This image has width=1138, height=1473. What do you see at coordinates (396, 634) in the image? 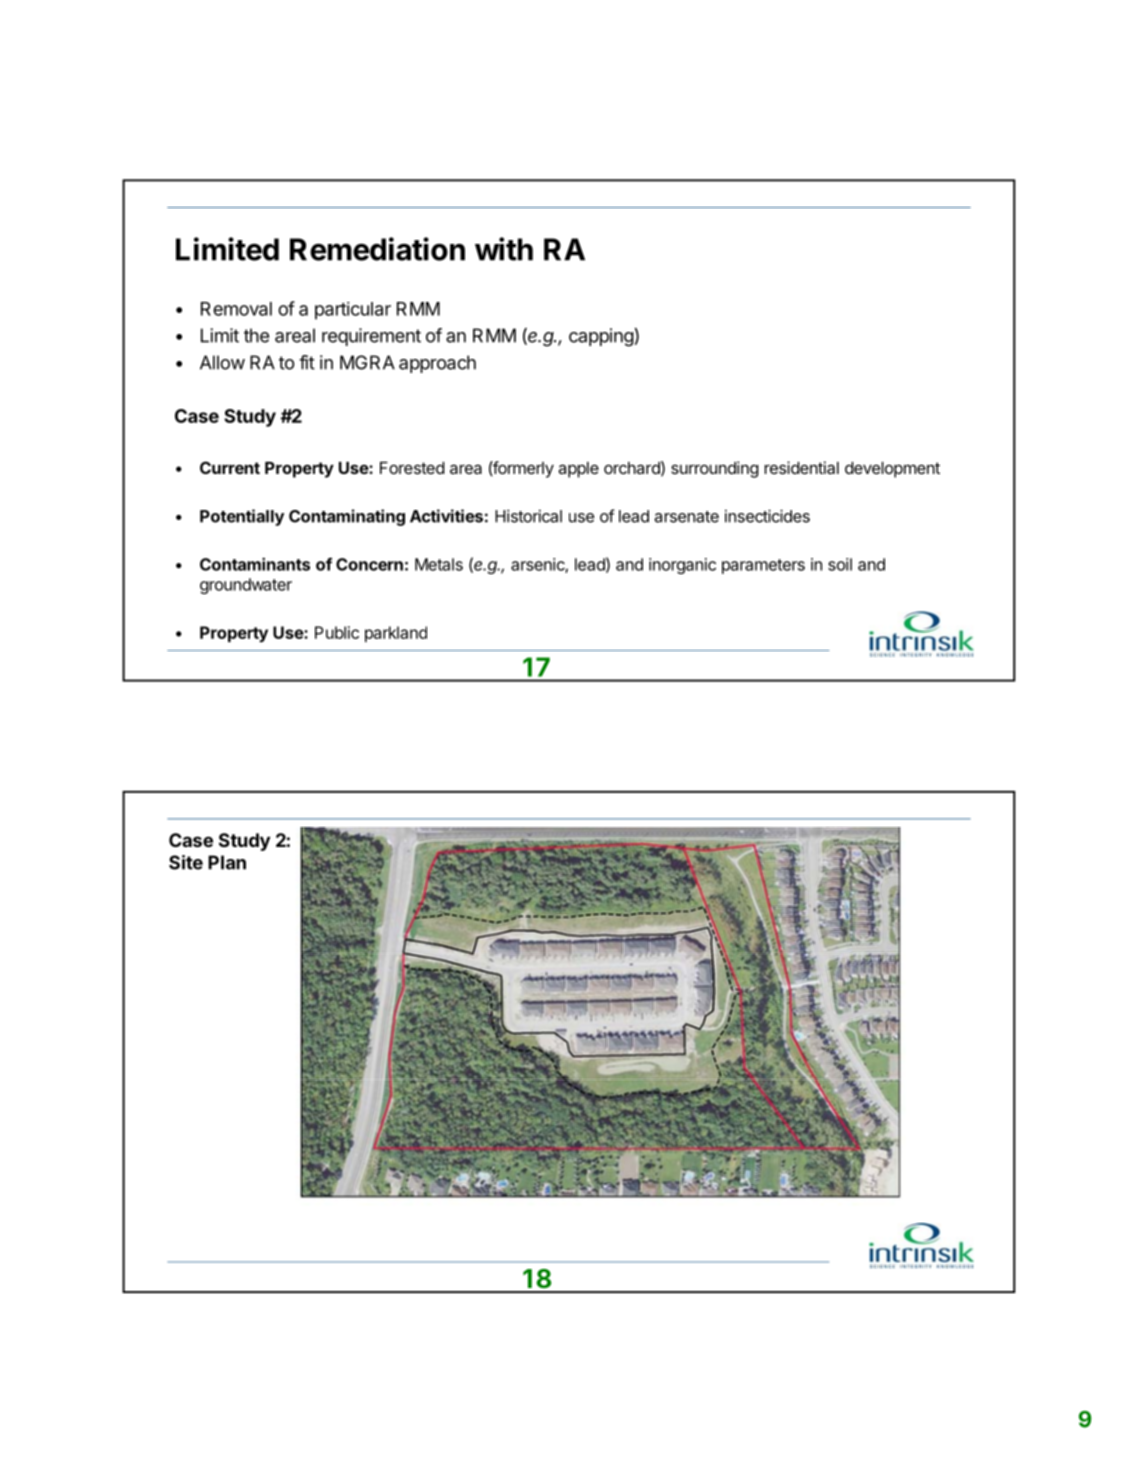
I see `parkland` at bounding box center [396, 634].
